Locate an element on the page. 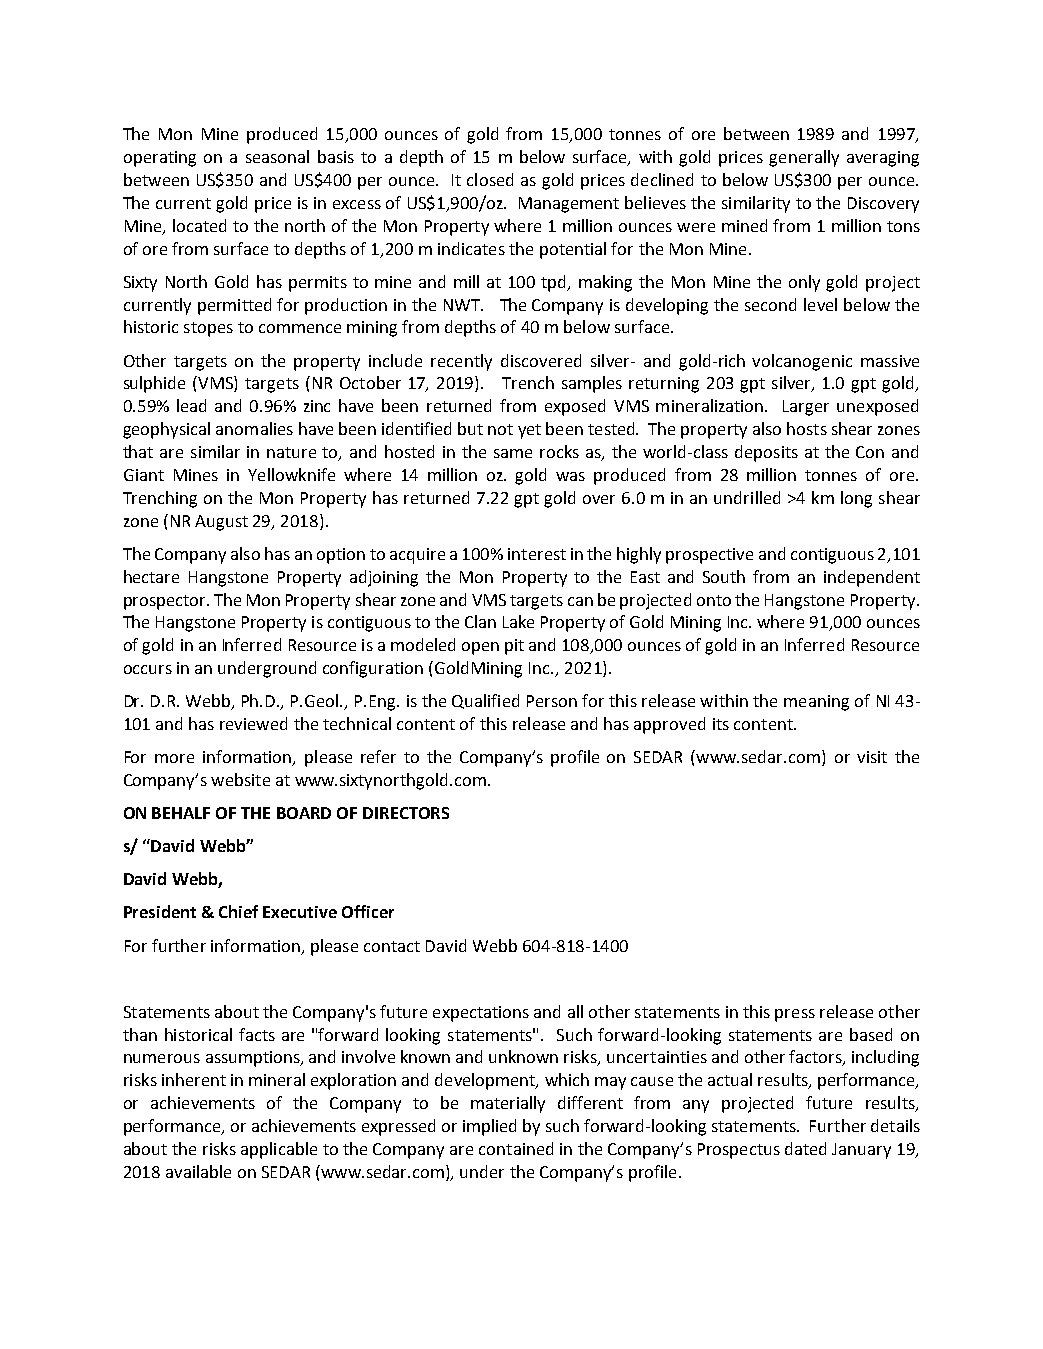 Image resolution: width=1043 pixels, height=1349 pixels. dated is located at coordinates (805, 1148).
